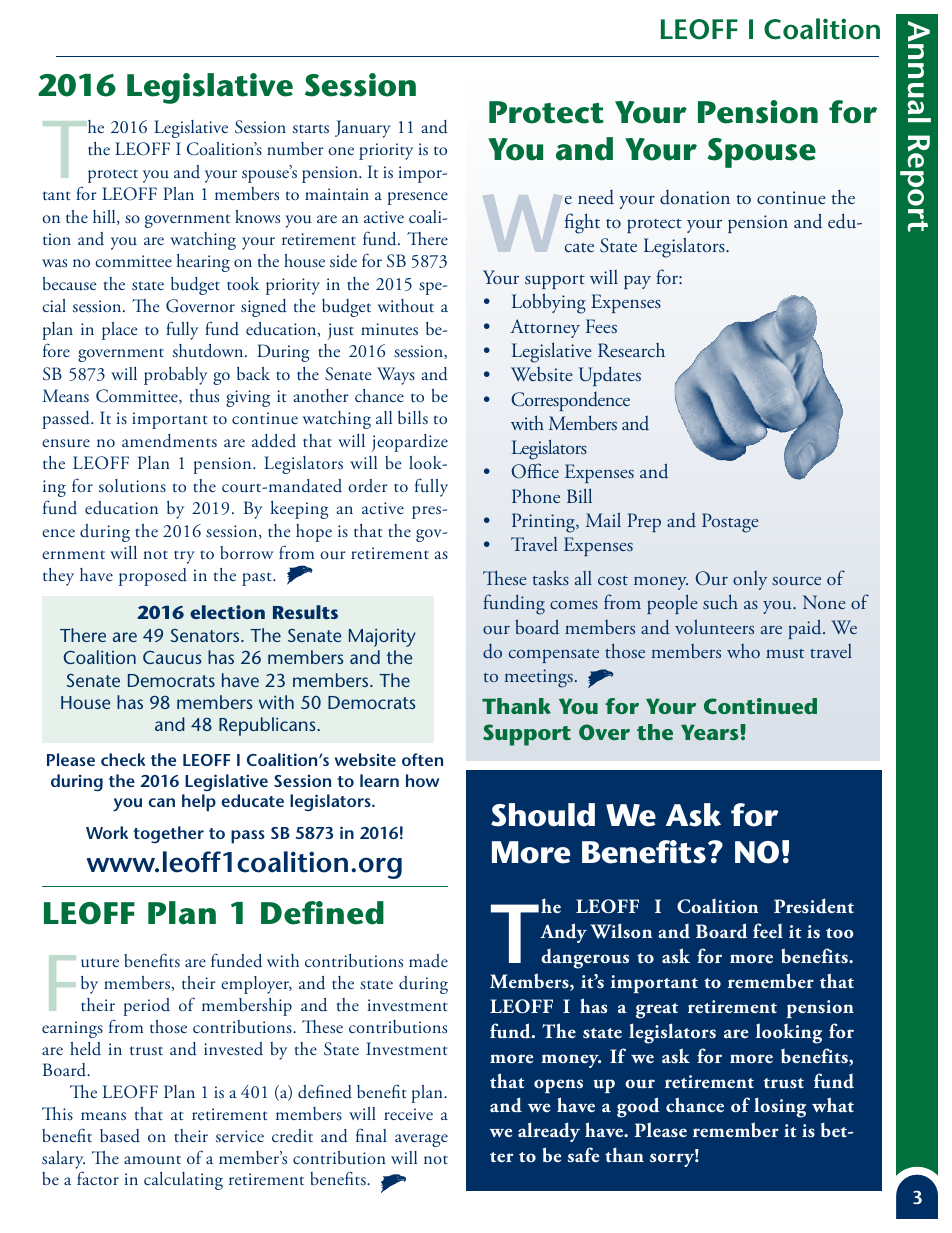  What do you see at coordinates (730, 523) in the page?
I see `Postage` at bounding box center [730, 523].
